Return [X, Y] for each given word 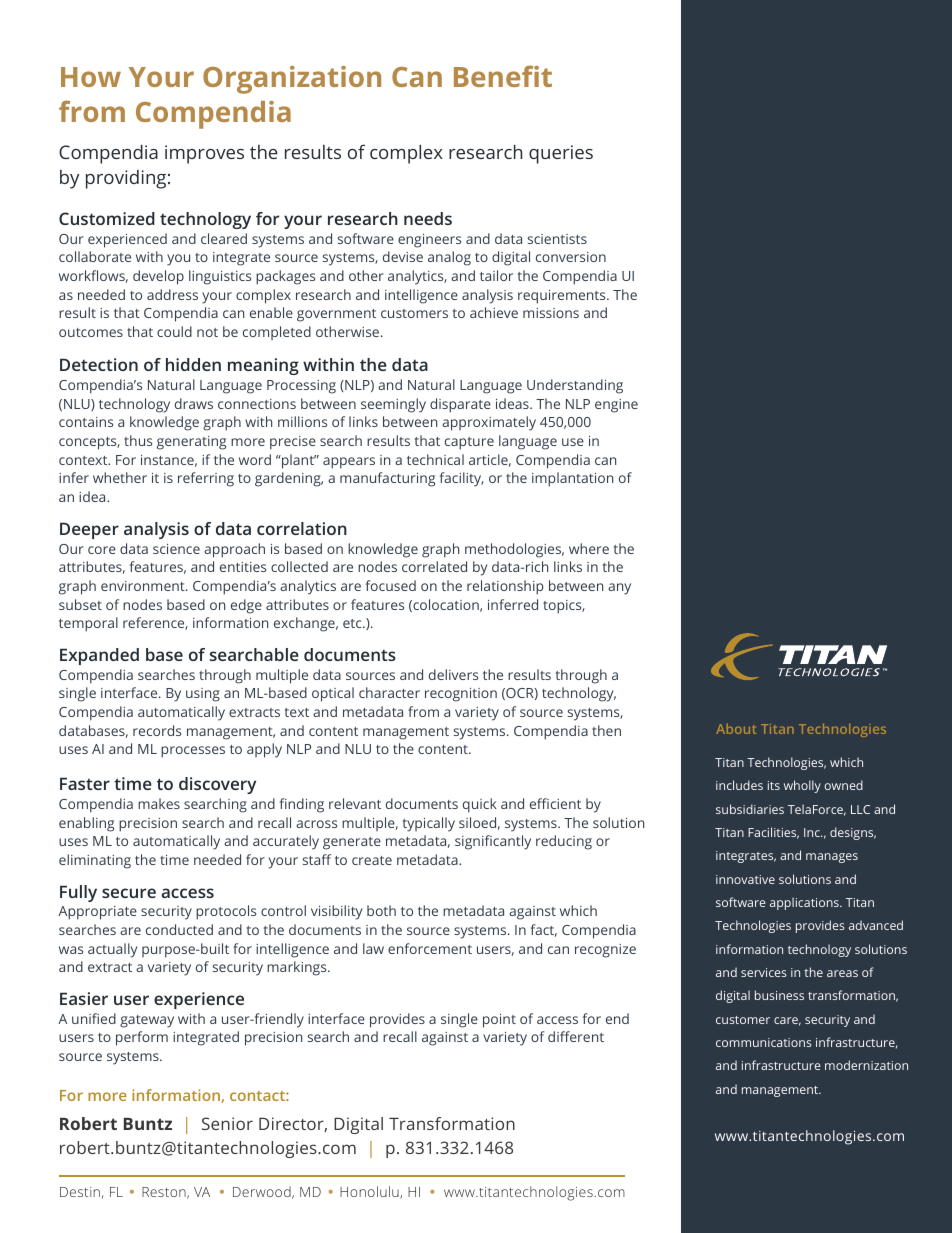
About [736, 729]
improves [204, 154]
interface [130, 692]
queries [561, 154]
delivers [453, 674]
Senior [227, 1123]
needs [428, 218]
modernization [866, 1065]
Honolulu [370, 1192]
